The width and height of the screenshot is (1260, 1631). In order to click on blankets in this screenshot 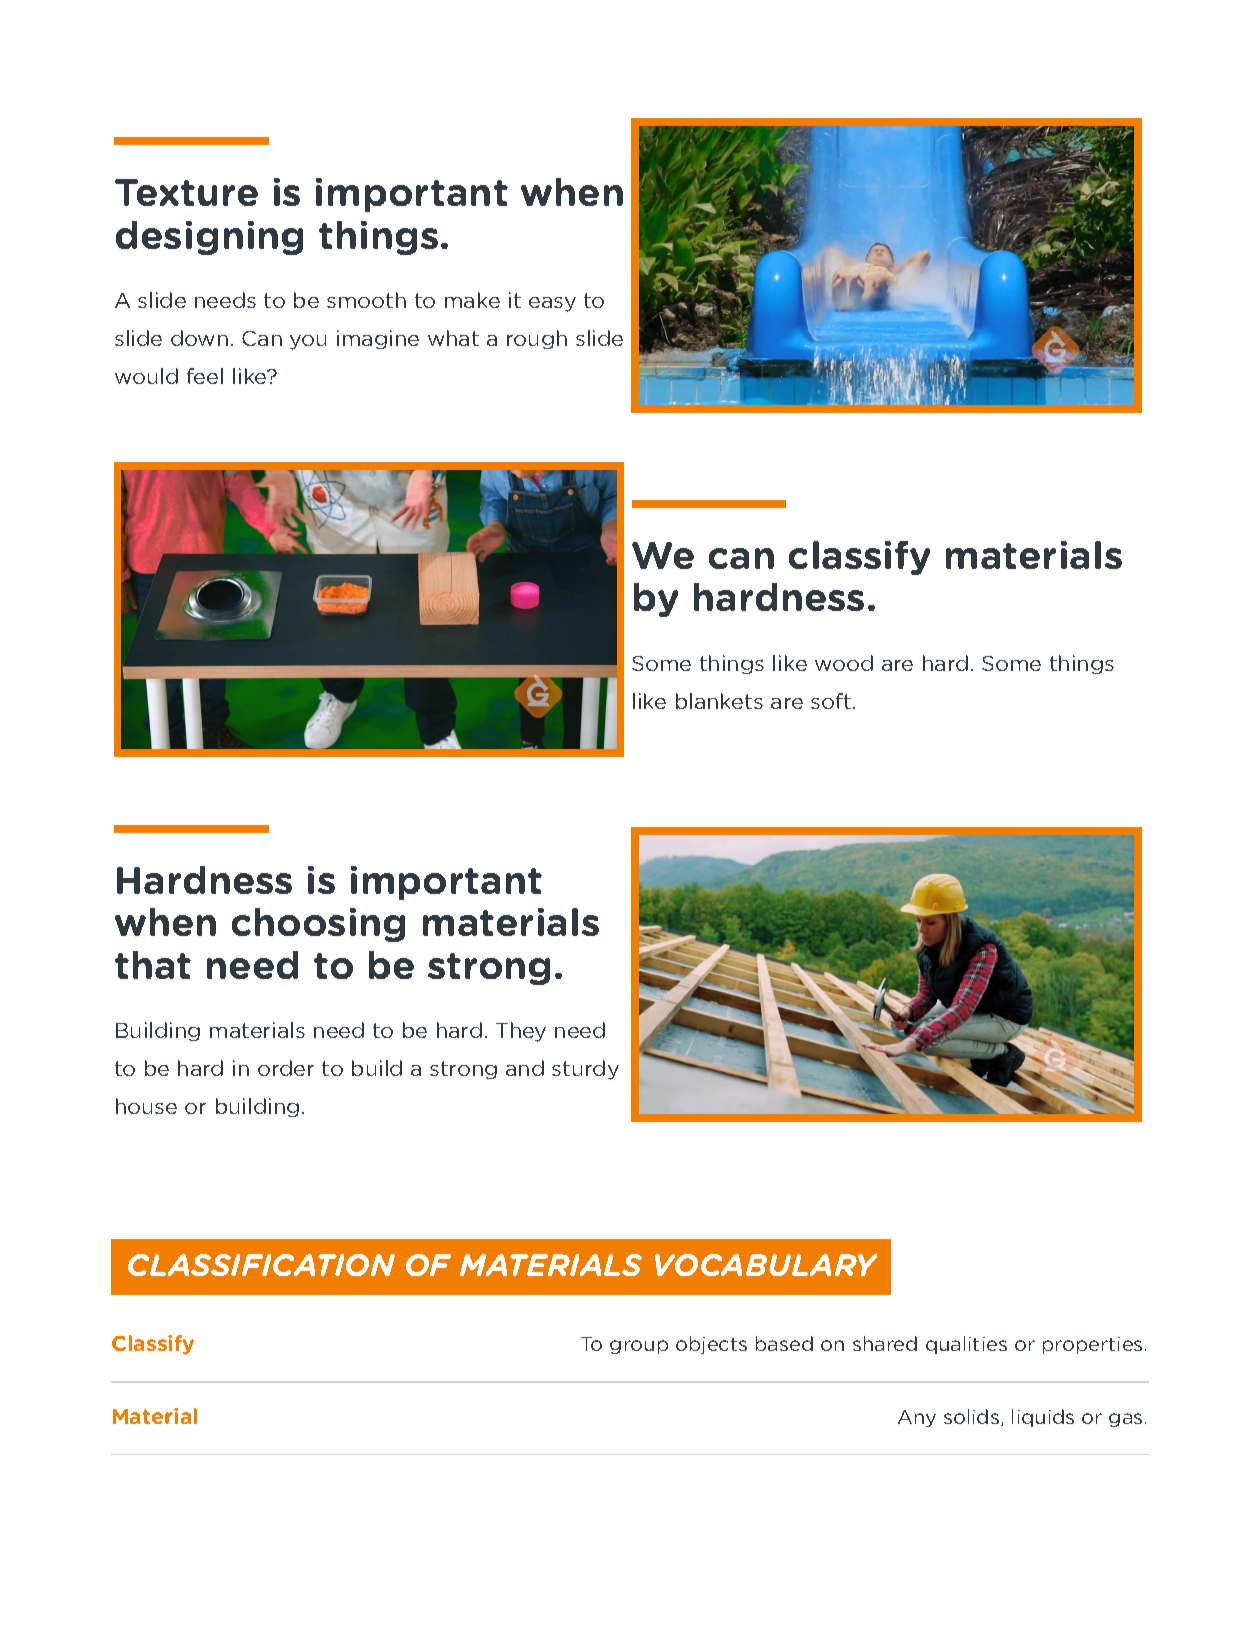, I will do `click(719, 701)`.
